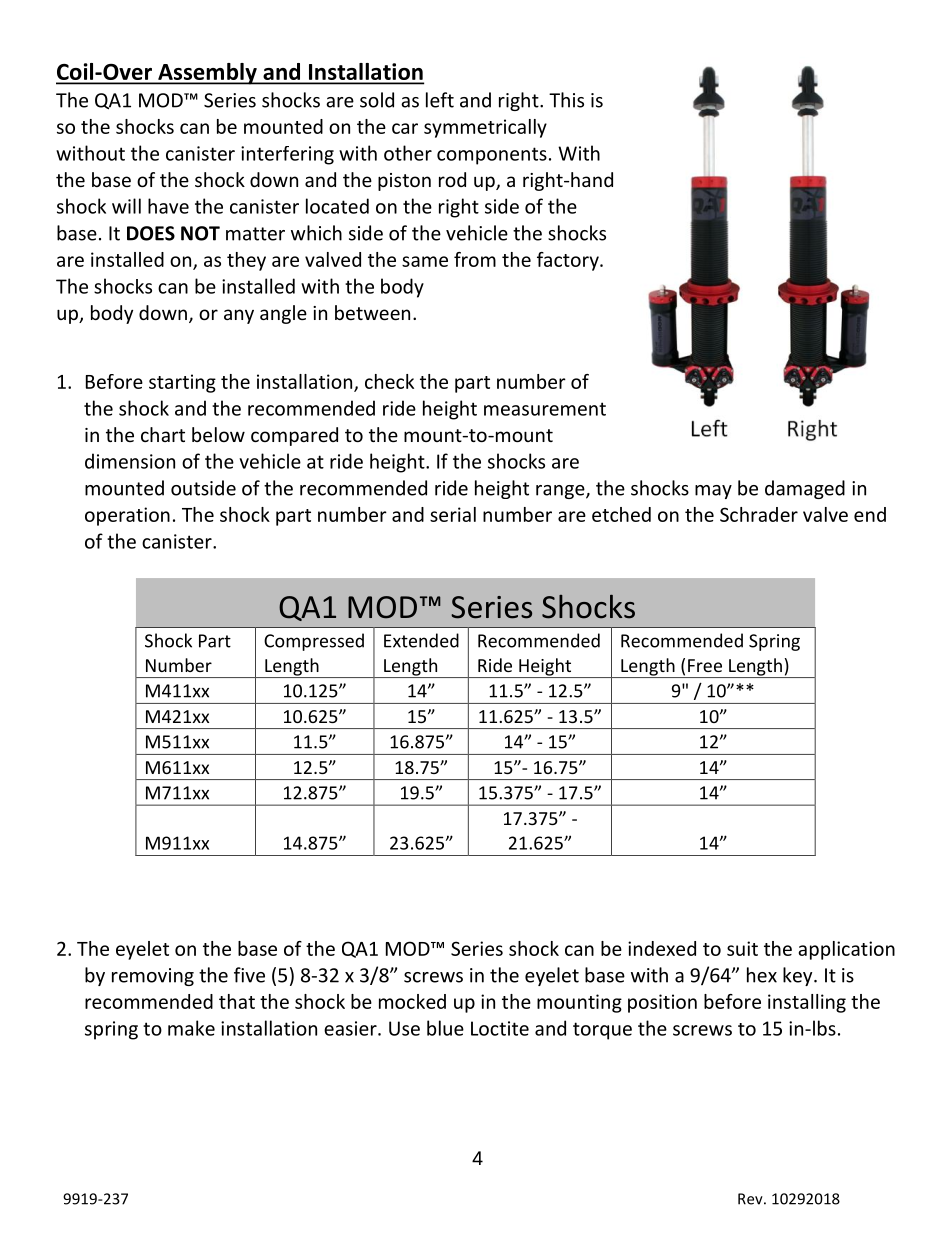  Describe the element at coordinates (207, 74) in the screenshot. I see `Assembly` at that location.
